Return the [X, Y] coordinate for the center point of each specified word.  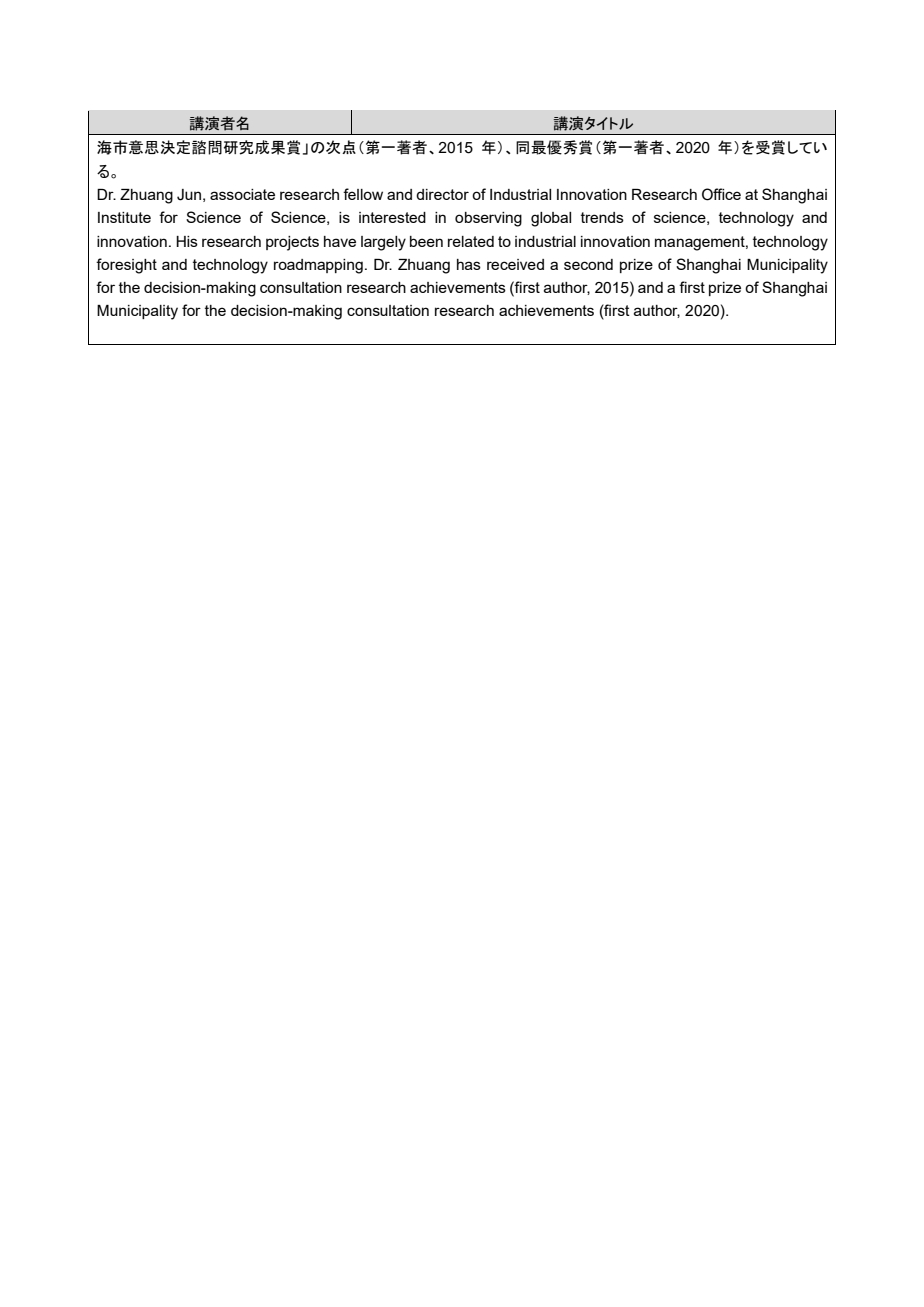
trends [602, 217]
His [187, 241]
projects [292, 243]
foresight [126, 266]
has [469, 264]
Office [721, 194]
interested [392, 217]
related [471, 241]
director [442, 194]
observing [488, 219]
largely [383, 243]
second [588, 264]
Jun [189, 195]
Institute [124, 217]
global [551, 219]
